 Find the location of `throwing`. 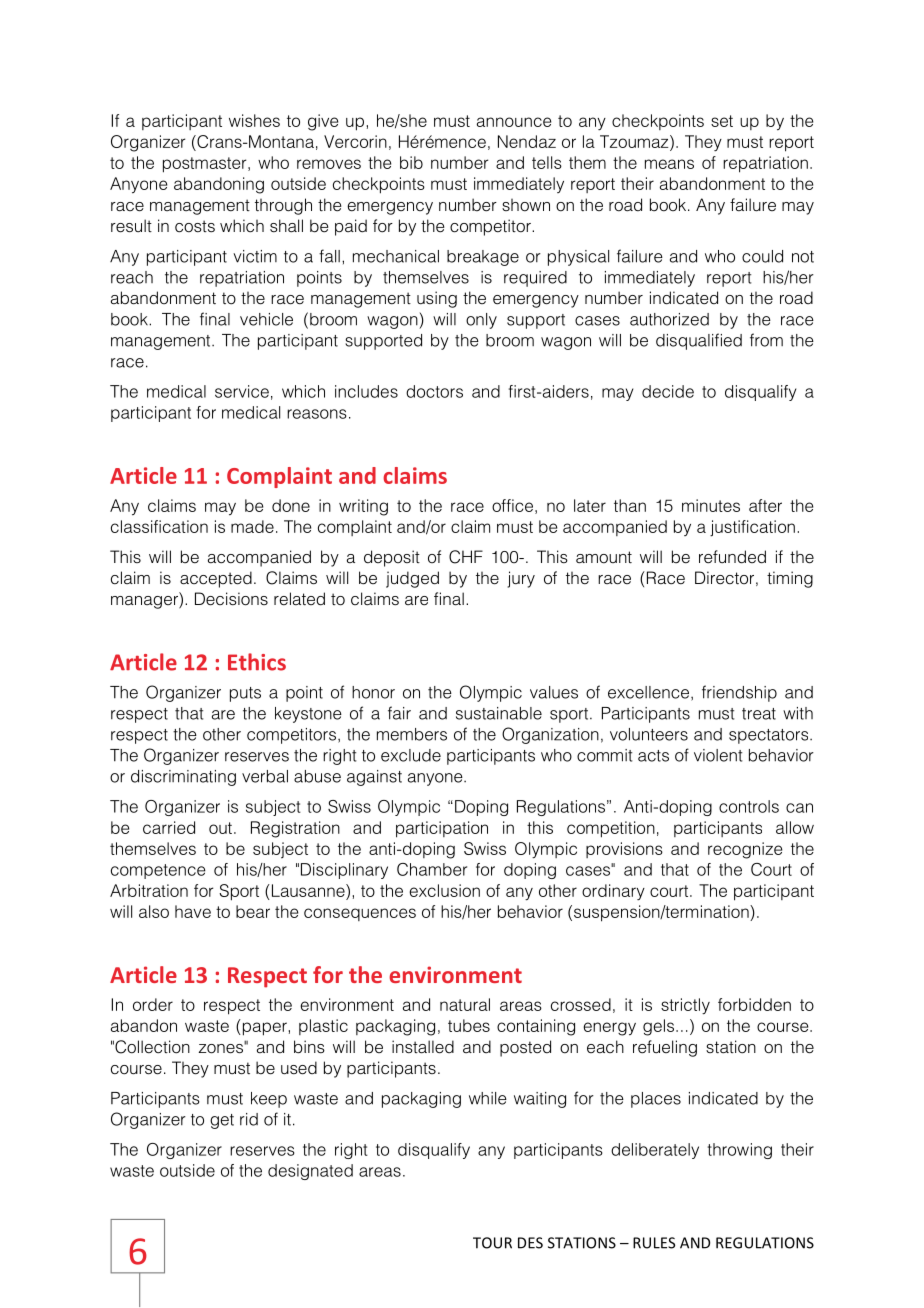

throwing is located at coordinates (740, 1151).
